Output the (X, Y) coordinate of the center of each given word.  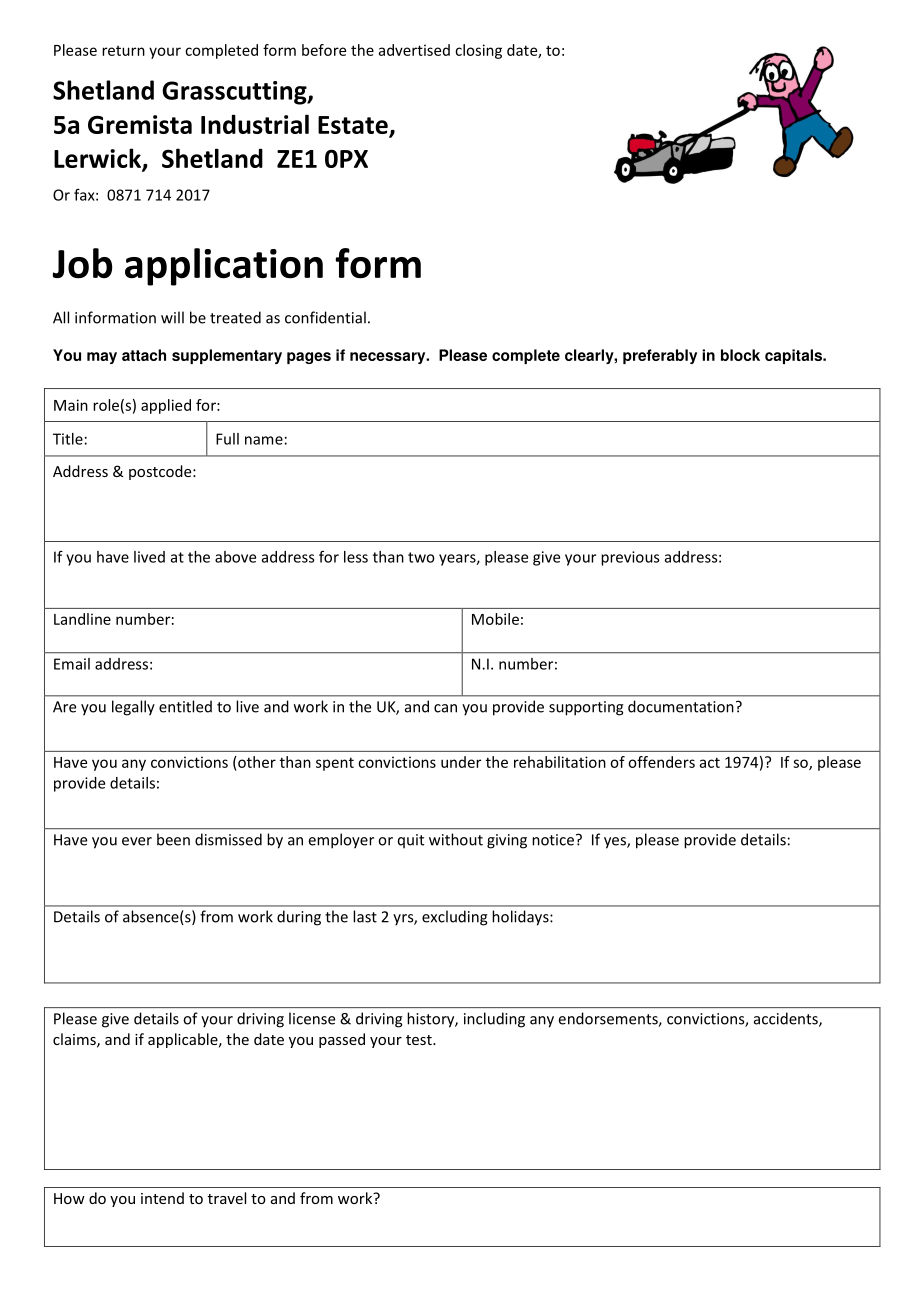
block (740, 355)
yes (616, 843)
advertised (414, 50)
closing (478, 51)
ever (137, 841)
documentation (681, 706)
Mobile (495, 619)
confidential (325, 317)
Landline (82, 619)
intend (162, 1198)
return (123, 51)
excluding (455, 918)
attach (144, 355)
